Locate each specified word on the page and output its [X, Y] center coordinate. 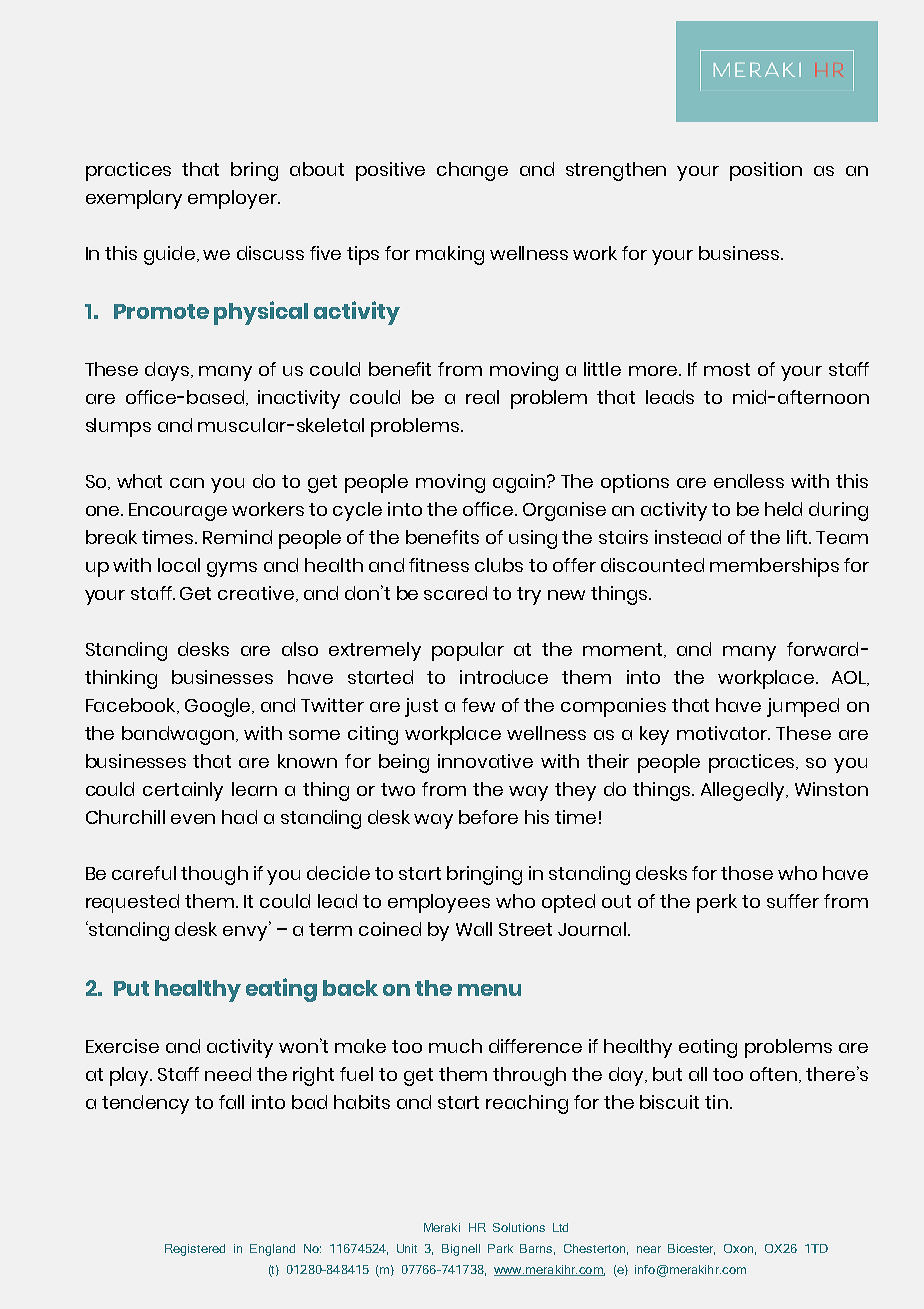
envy [246, 932]
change [472, 171]
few [478, 705]
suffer [793, 901]
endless [749, 481]
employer [234, 199]
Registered [195, 1250]
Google [219, 707]
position [766, 171]
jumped [803, 707]
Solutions [519, 1227]
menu [489, 990]
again [519, 483]
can [187, 483]
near [649, 1249]
